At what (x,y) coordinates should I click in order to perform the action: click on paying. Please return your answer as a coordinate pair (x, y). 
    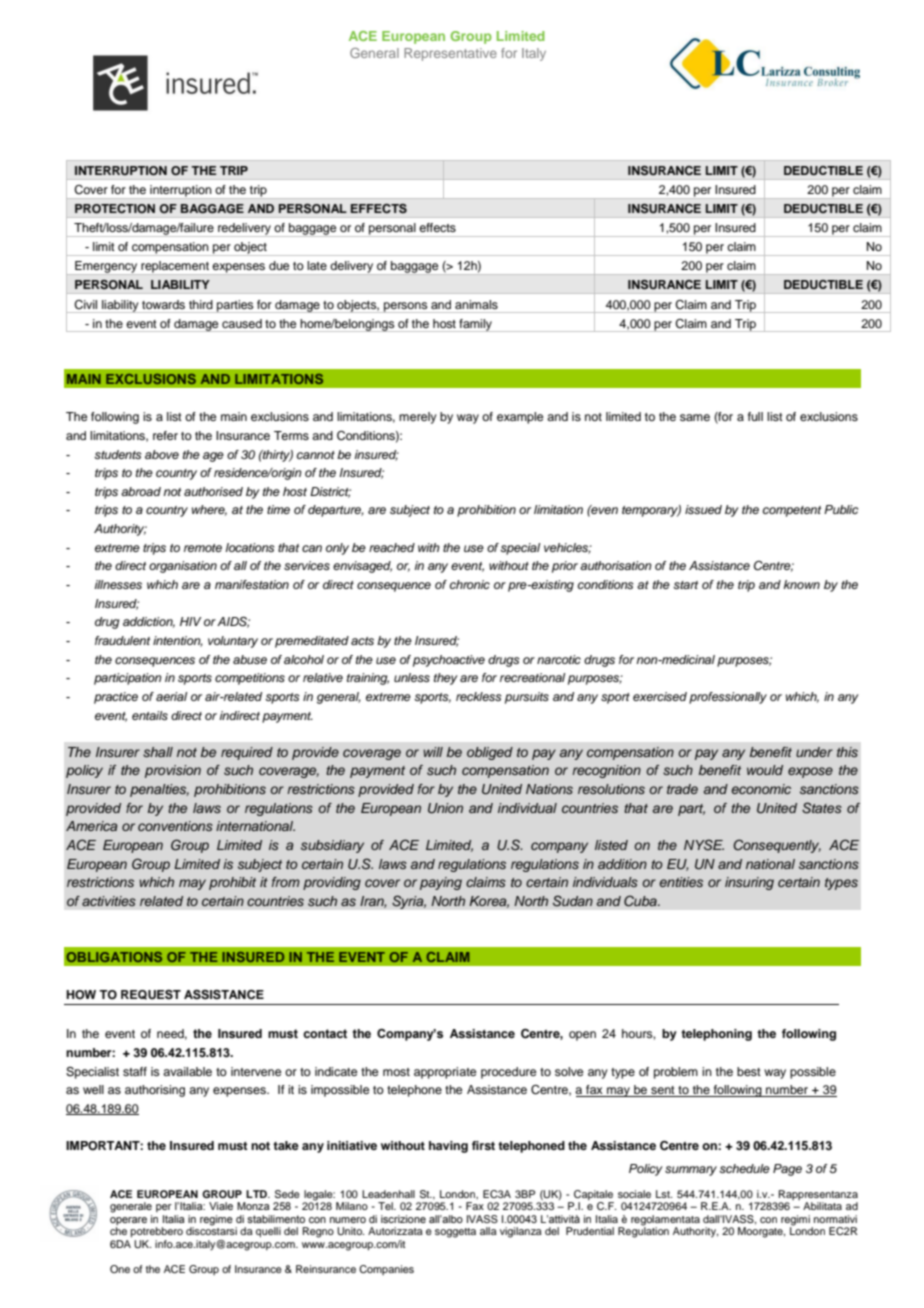
    Looking at the image, I should click on (441, 883).
